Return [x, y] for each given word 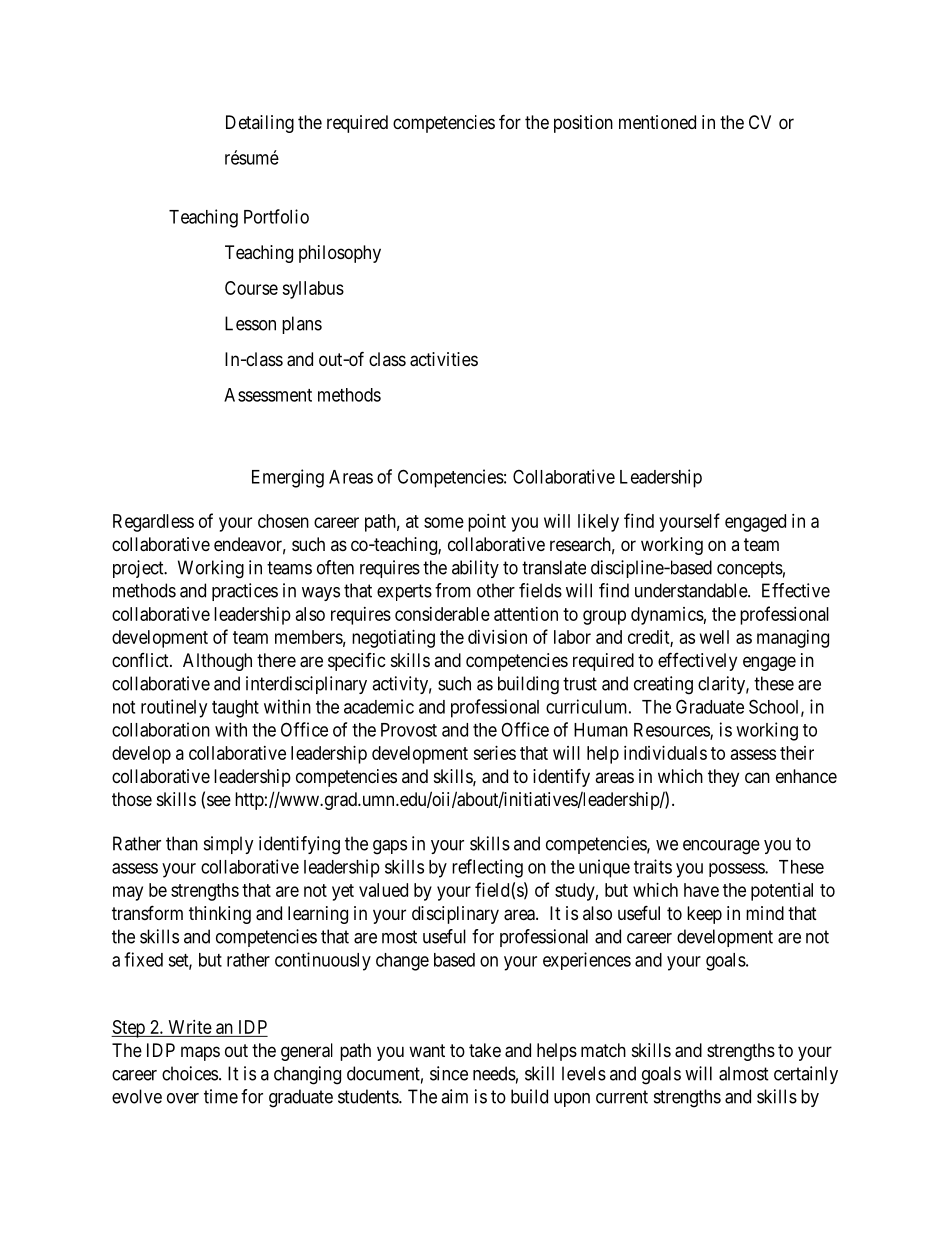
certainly [806, 1075]
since [449, 1073]
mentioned [657, 122]
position [583, 124]
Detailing [260, 124]
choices [190, 1073]
